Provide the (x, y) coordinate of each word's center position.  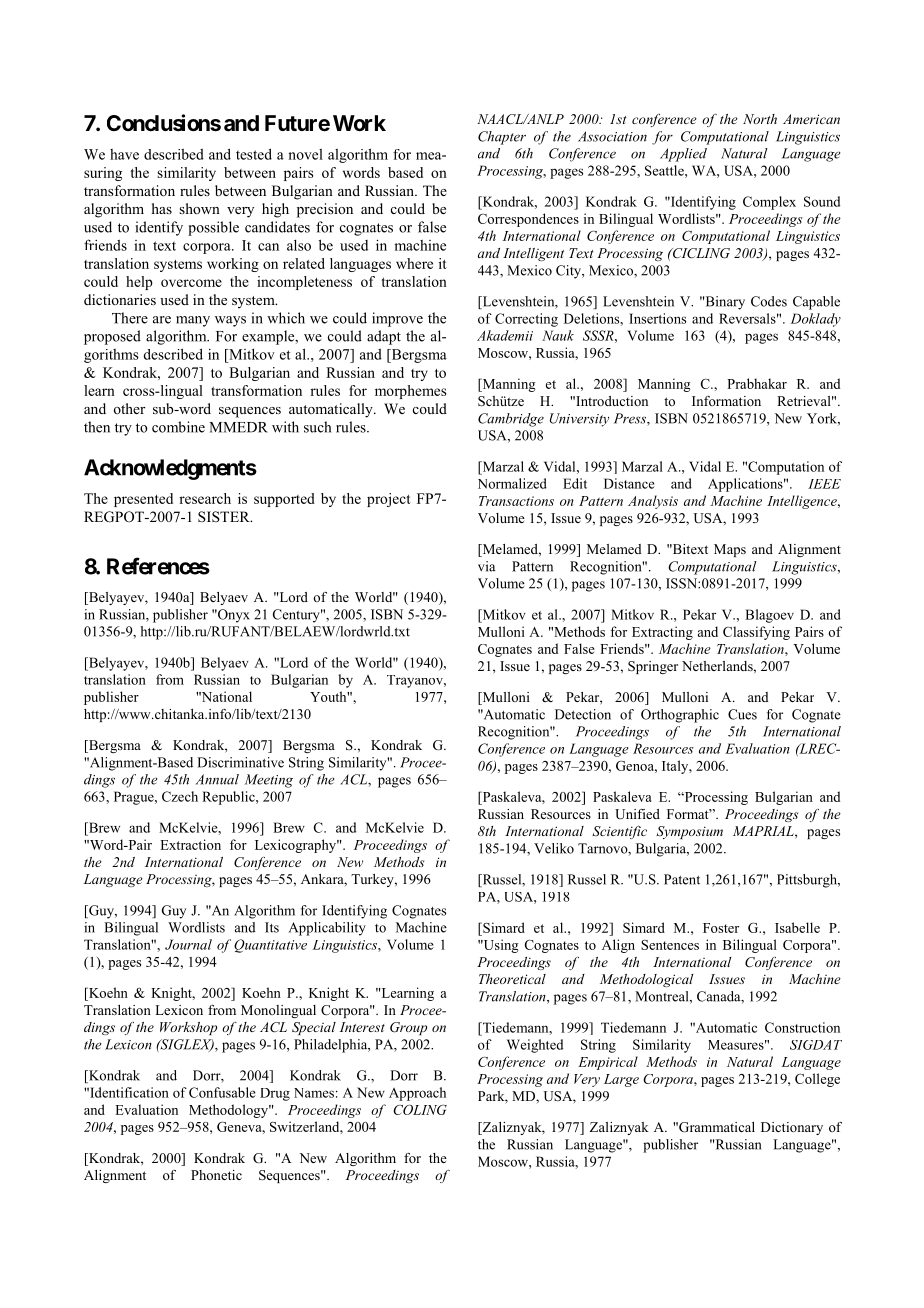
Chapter (502, 138)
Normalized (512, 483)
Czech (180, 796)
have (124, 154)
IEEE (824, 484)
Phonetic (216, 1175)
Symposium (689, 832)
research (205, 498)
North (760, 119)
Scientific (619, 832)
